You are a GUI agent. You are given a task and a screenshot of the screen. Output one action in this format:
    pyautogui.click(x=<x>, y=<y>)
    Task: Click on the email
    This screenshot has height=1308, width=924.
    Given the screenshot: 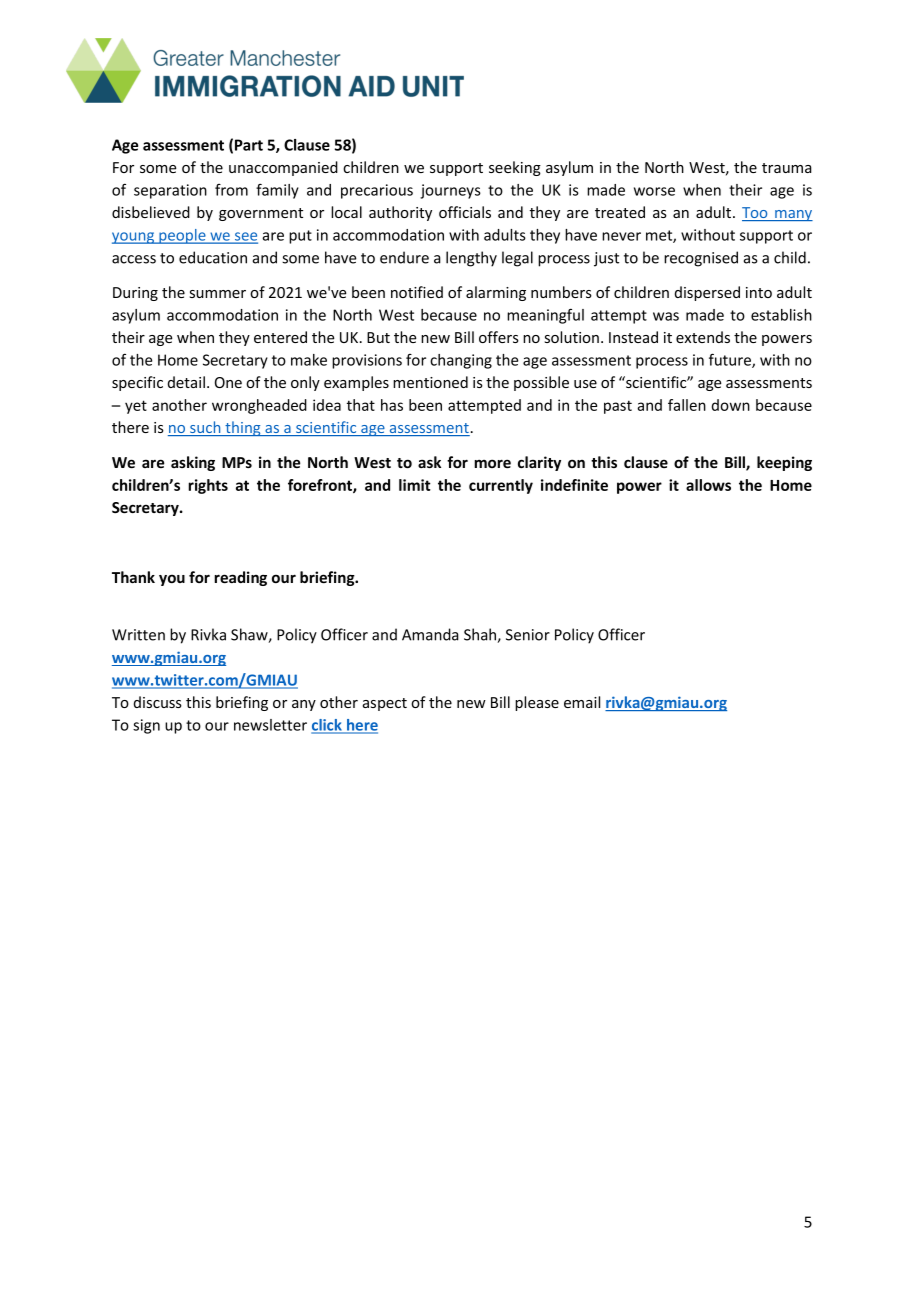 What is the action you would take?
    pyautogui.click(x=582, y=702)
